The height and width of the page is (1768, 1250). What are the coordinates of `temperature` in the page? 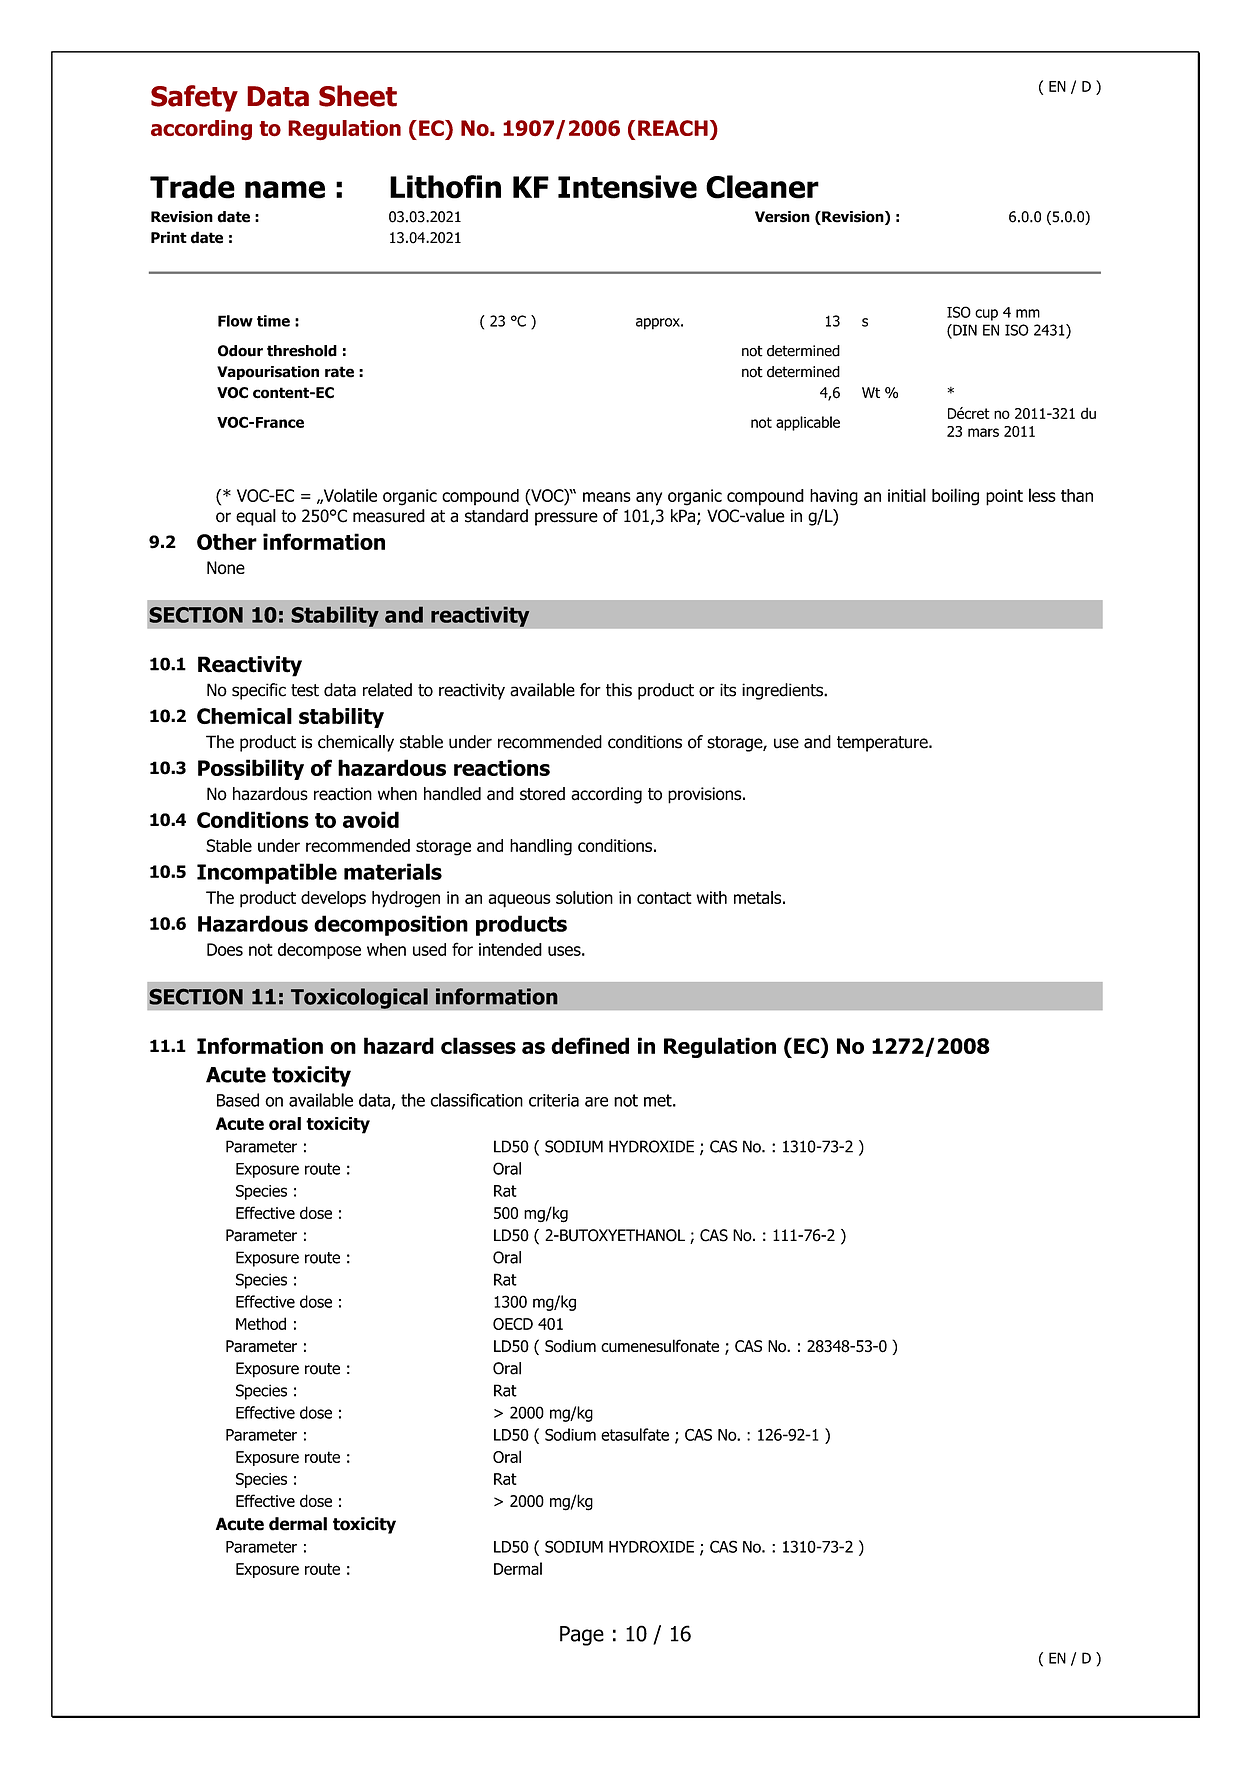 It's located at (883, 744).
